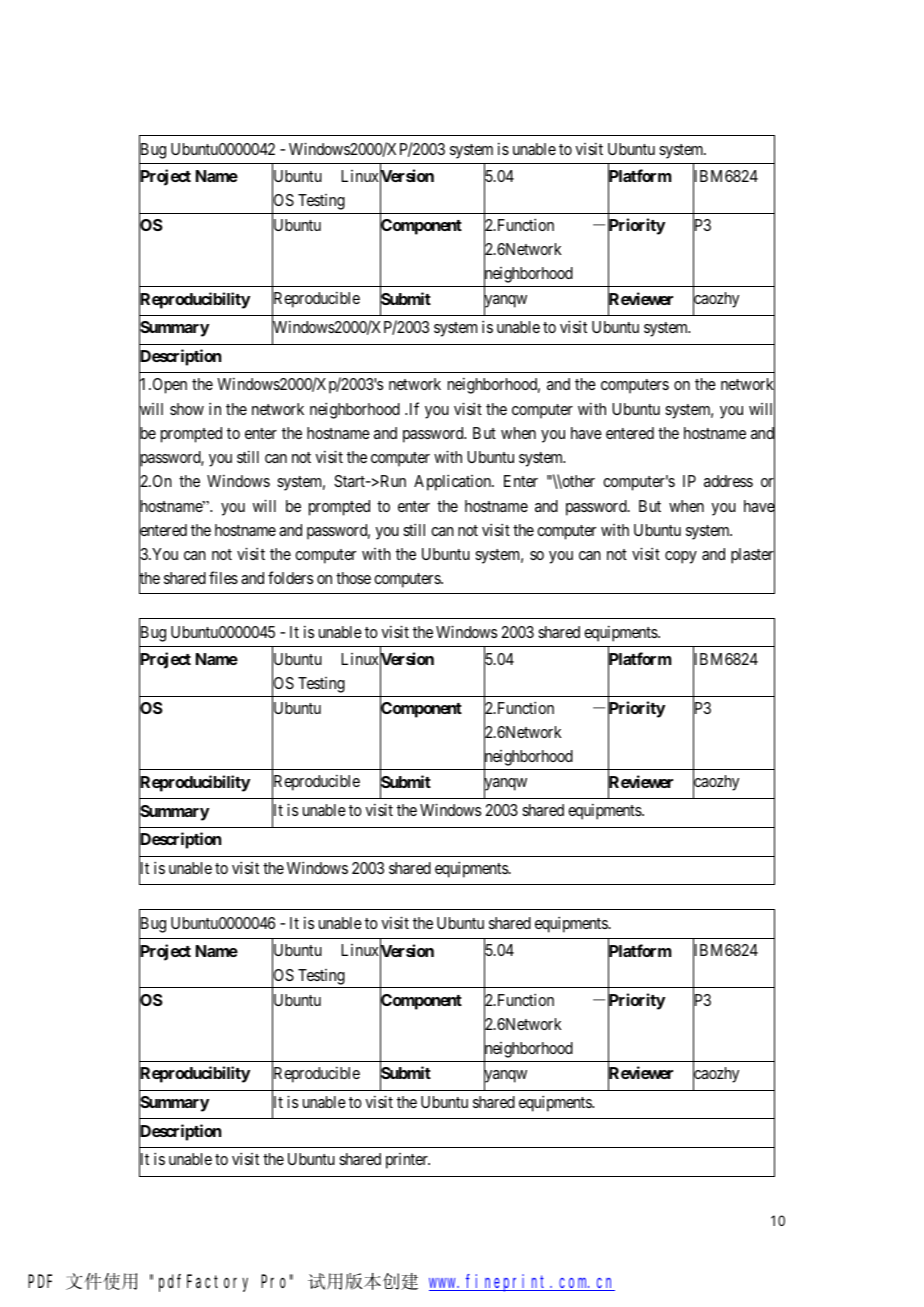 Image resolution: width=924 pixels, height=1307 pixels. Describe the element at coordinates (453, 482) in the image. I see `Application` at that location.
